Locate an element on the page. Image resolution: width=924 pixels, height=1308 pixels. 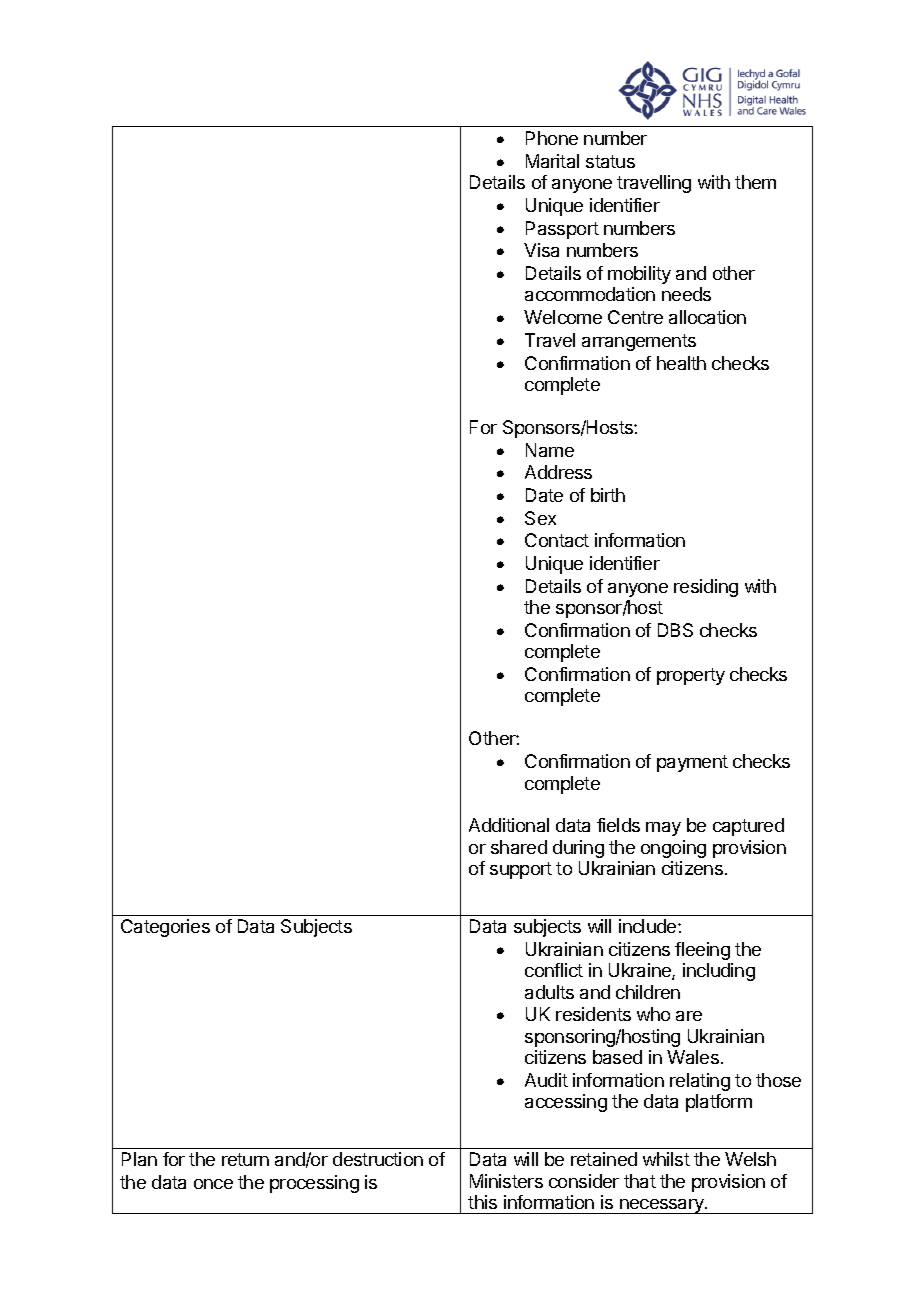
them is located at coordinates (755, 182).
